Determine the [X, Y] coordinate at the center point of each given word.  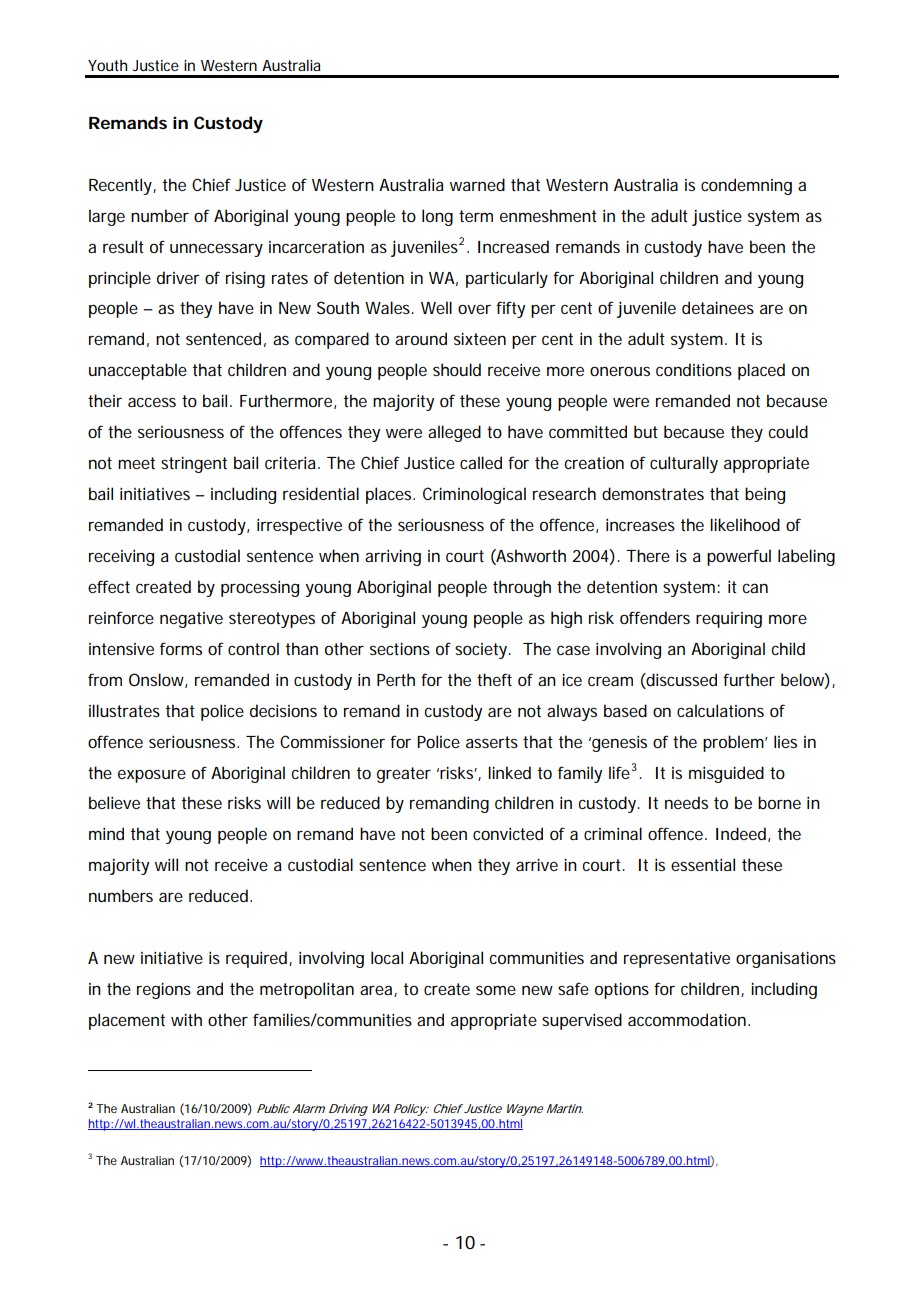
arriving [393, 557]
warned [477, 184]
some [496, 990]
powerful [739, 557]
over [474, 309]
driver [178, 277]
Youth [107, 65]
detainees [718, 307]
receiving [121, 558]
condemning [746, 186]
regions [164, 990]
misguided [726, 774]
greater [404, 775]
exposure [152, 776]
